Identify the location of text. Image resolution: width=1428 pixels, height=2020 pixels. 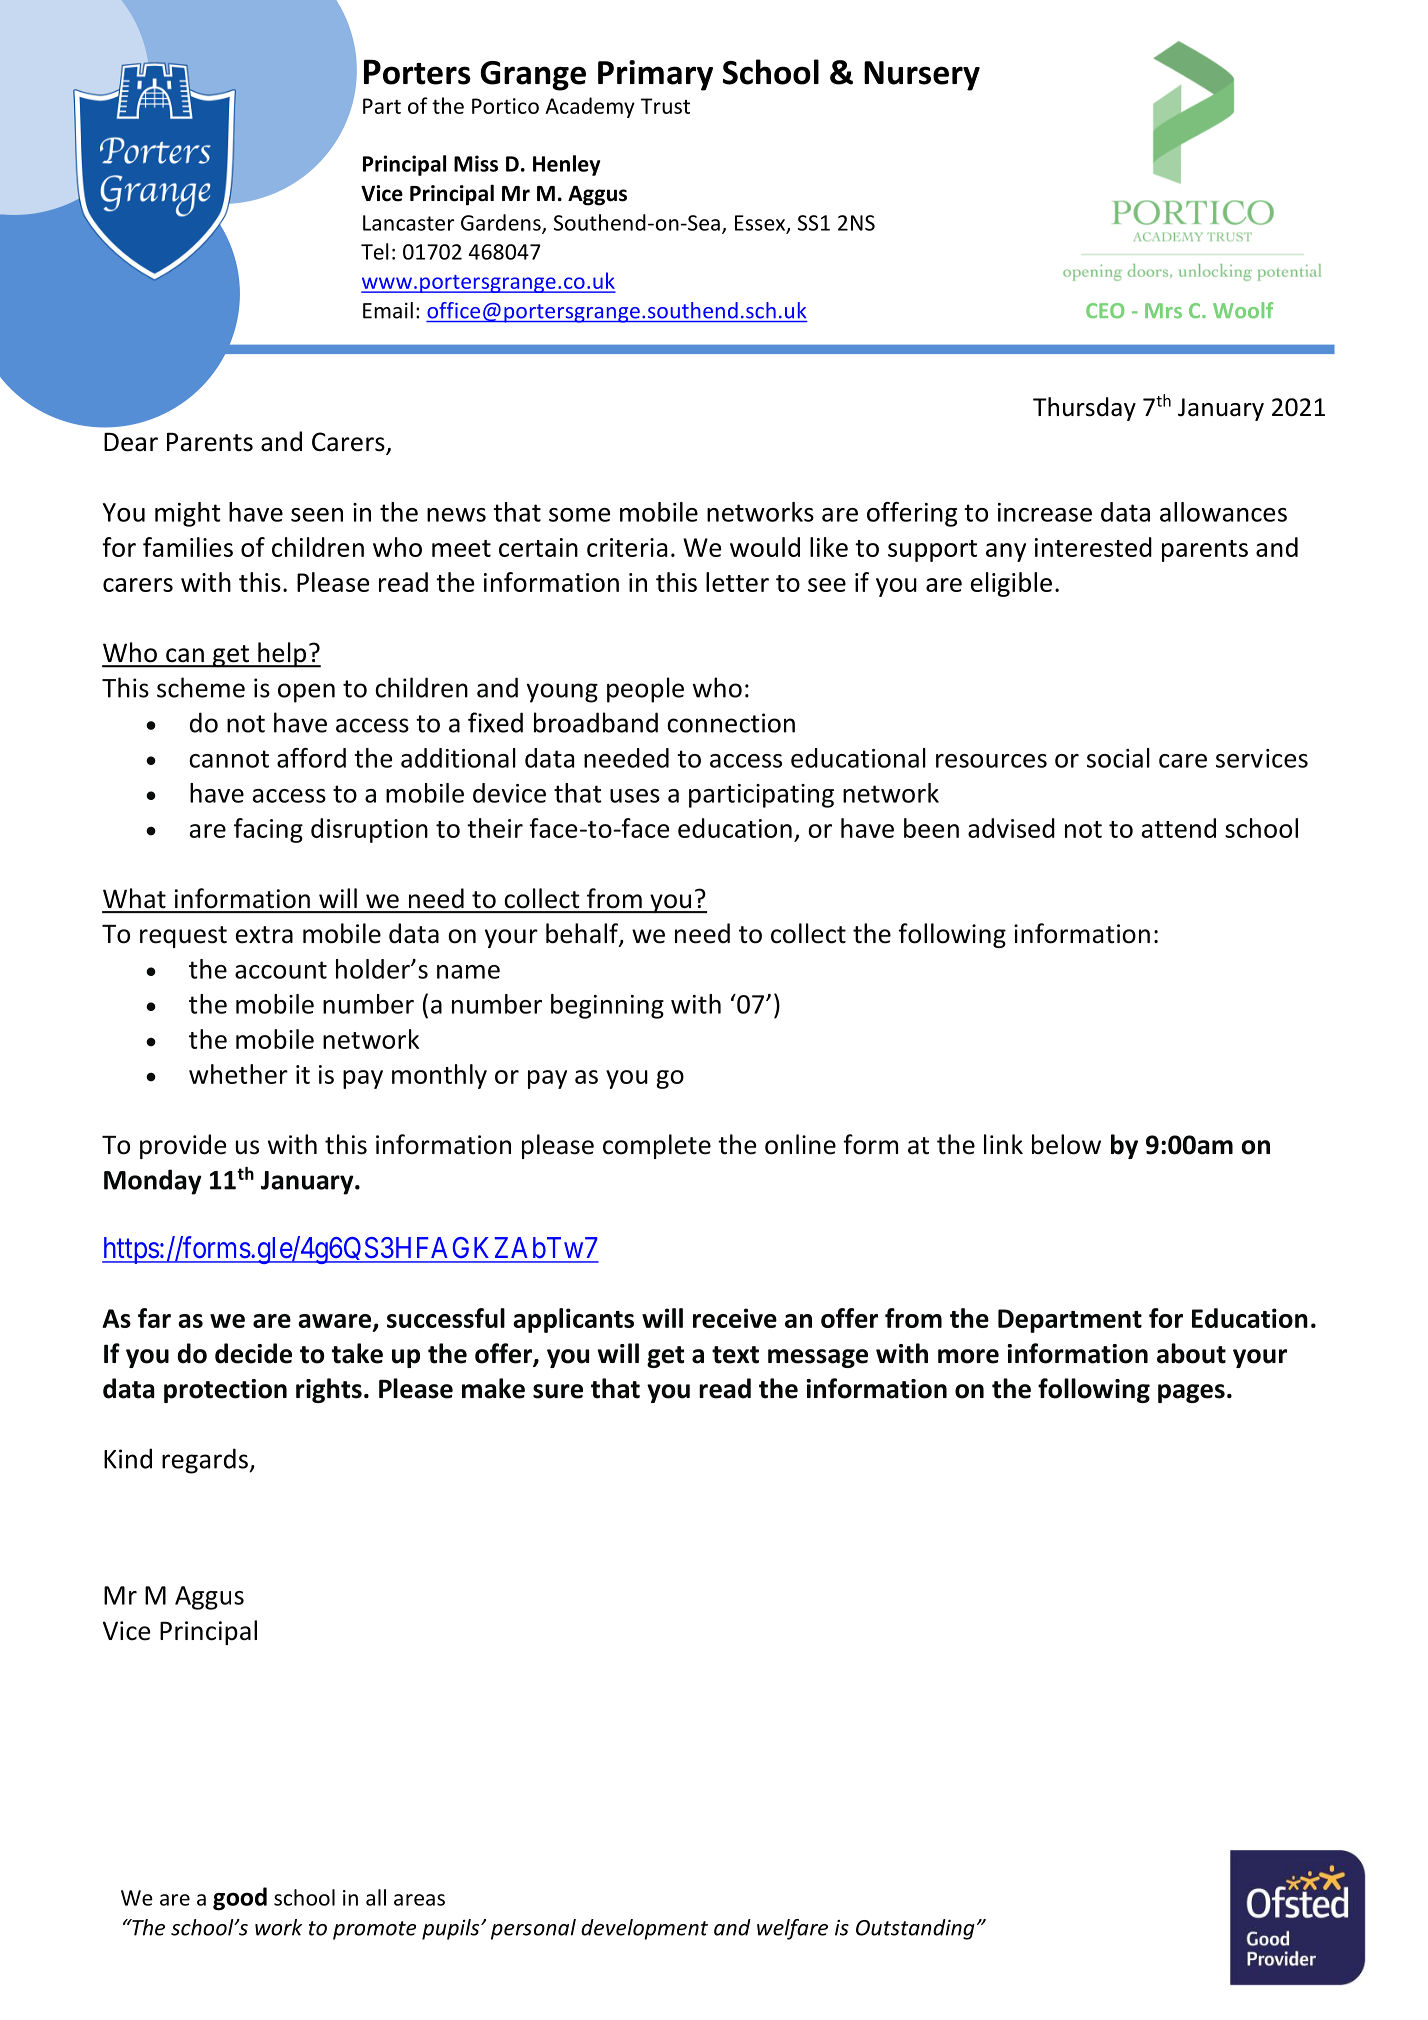
(735, 1355).
